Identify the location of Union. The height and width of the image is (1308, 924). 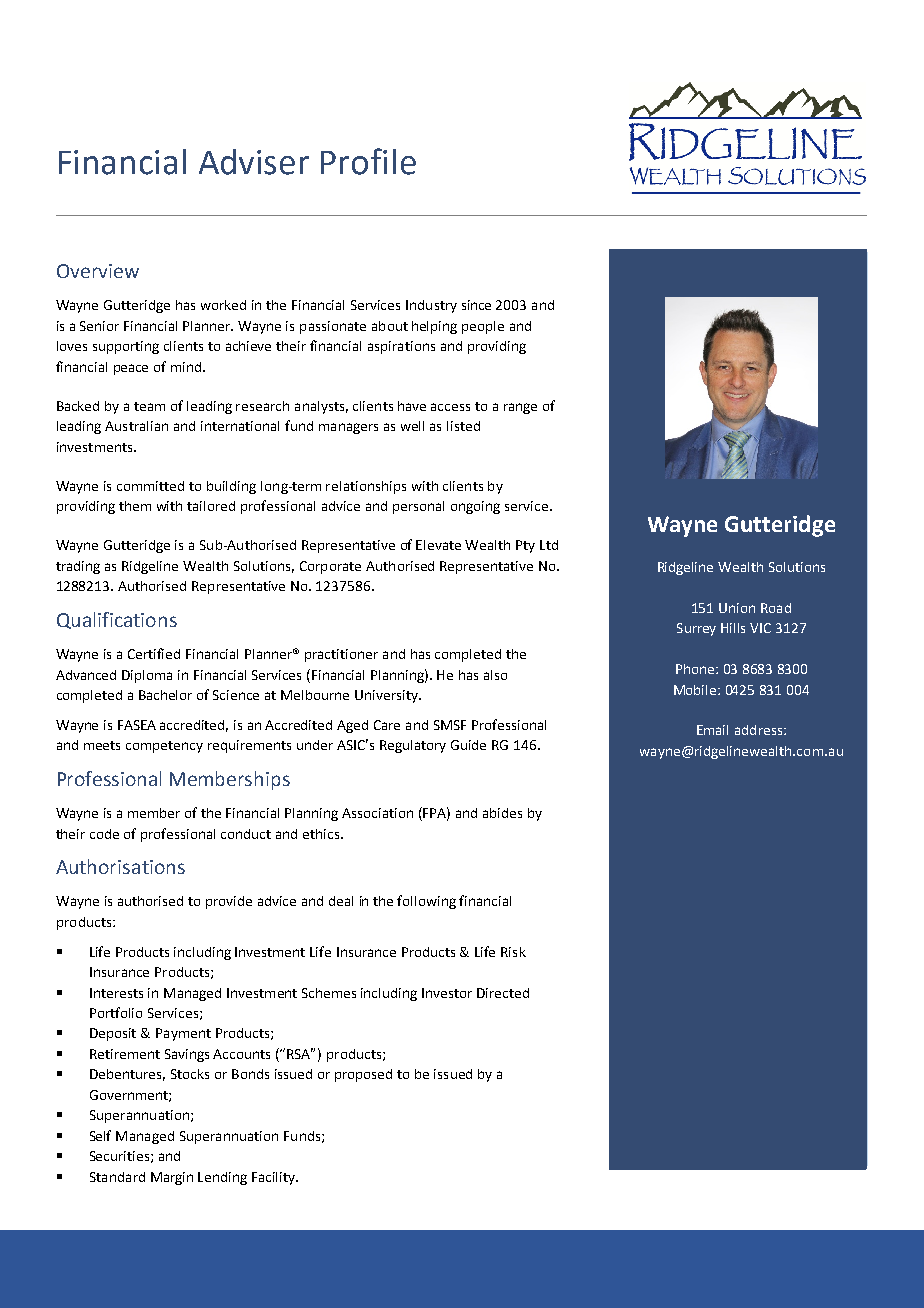
(737, 608).
